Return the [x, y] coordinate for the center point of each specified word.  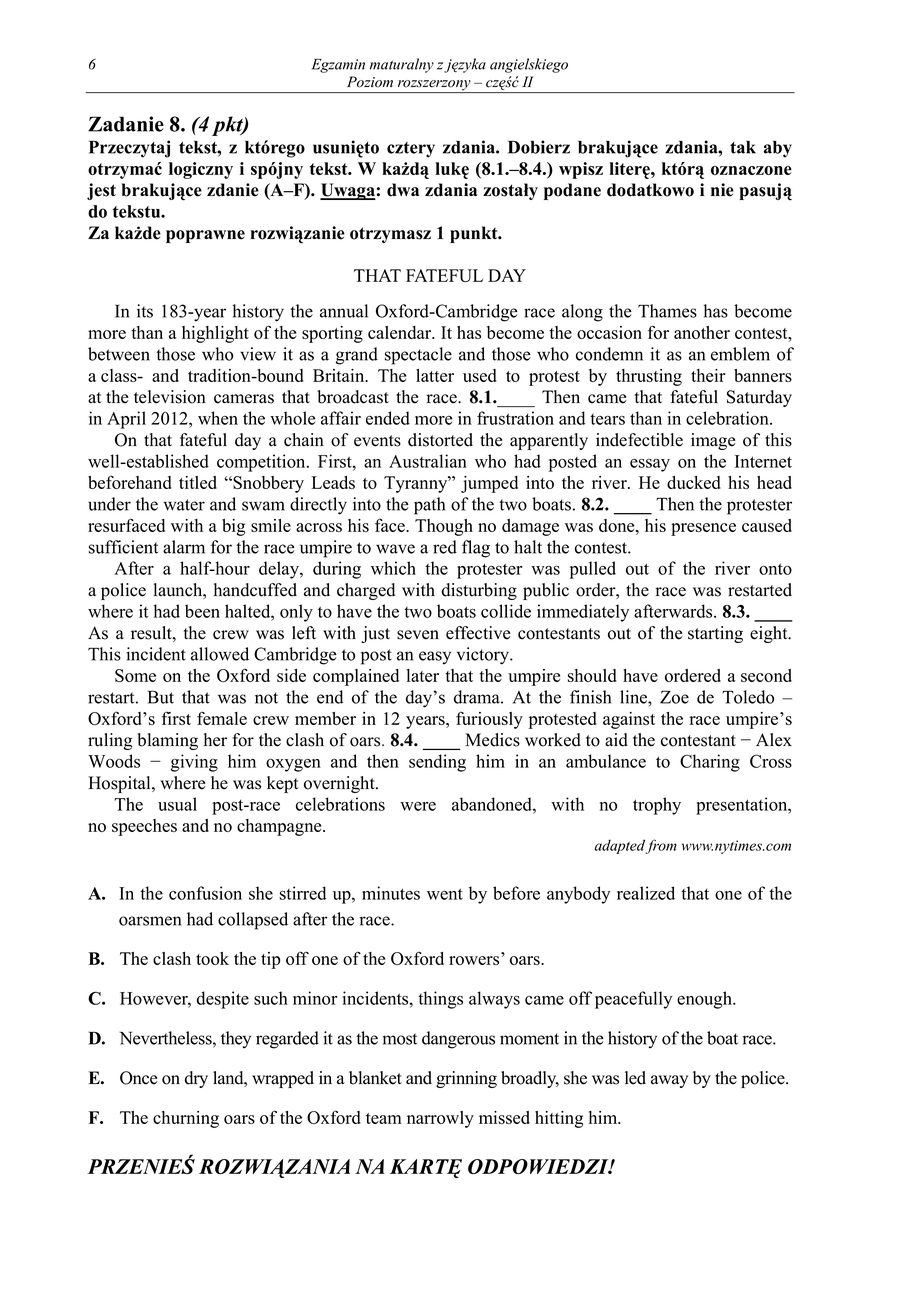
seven [418, 635]
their [708, 375]
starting [715, 634]
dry [196, 1079]
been [202, 611]
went [445, 894]
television [170, 397]
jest [101, 191]
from [661, 846]
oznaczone [751, 170]
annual [344, 311]
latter [435, 375]
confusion [205, 893]
